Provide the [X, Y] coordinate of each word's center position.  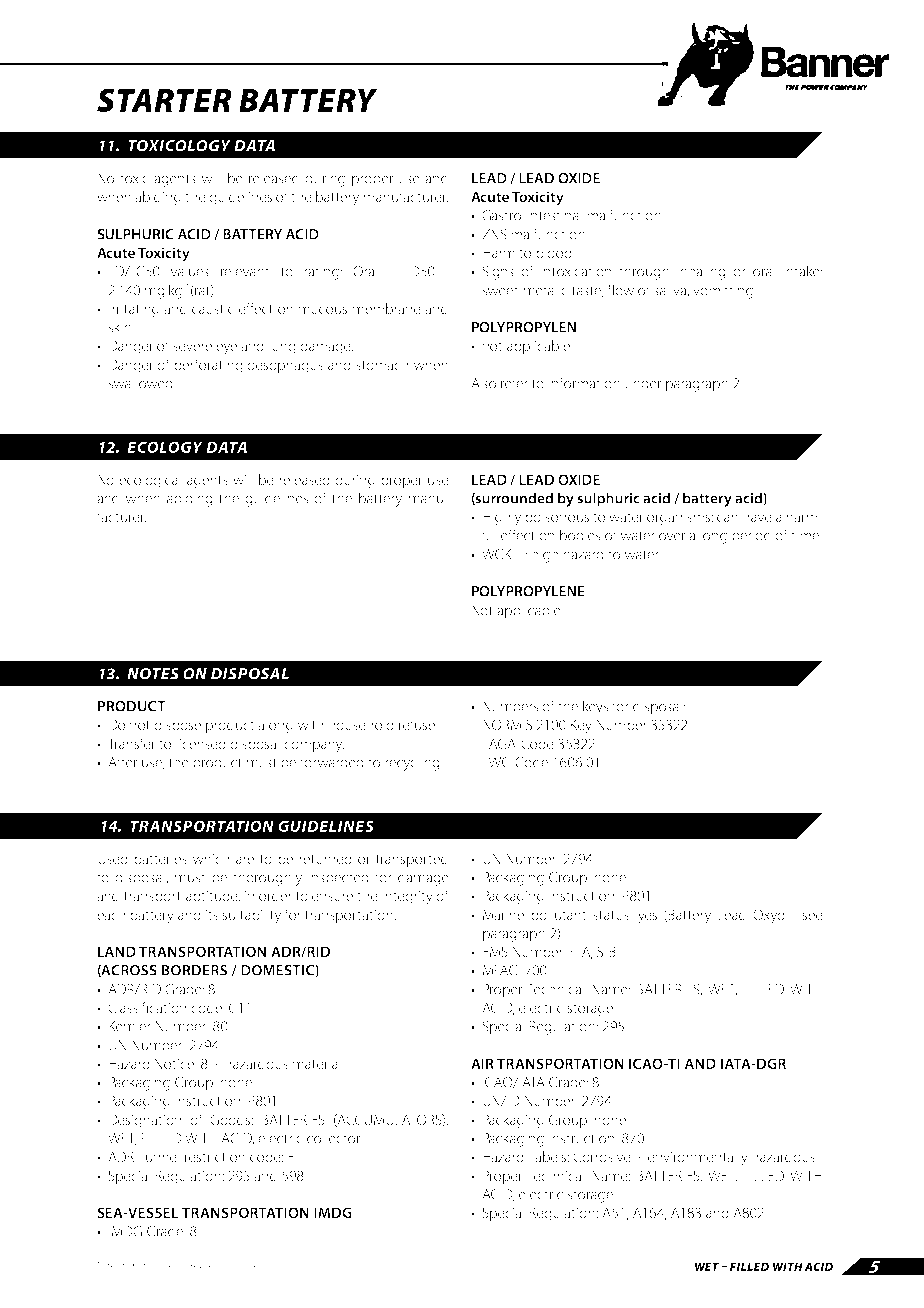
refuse [418, 724]
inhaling [701, 272]
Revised [203, 1265]
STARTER [164, 100]
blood [555, 252]
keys [595, 707]
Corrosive [602, 1156]
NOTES [153, 674]
